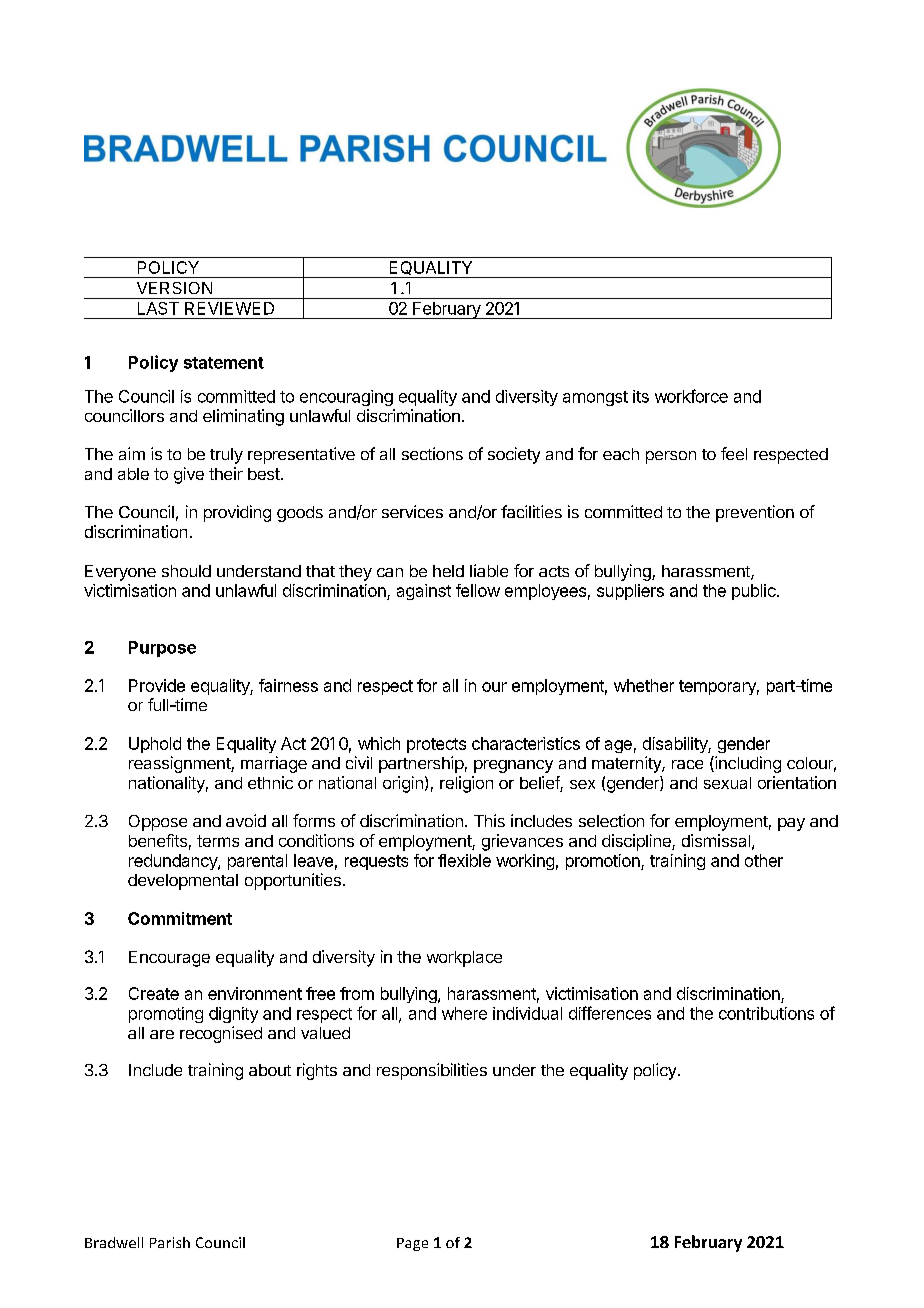  I want to click on Parish, so click(170, 1242).
